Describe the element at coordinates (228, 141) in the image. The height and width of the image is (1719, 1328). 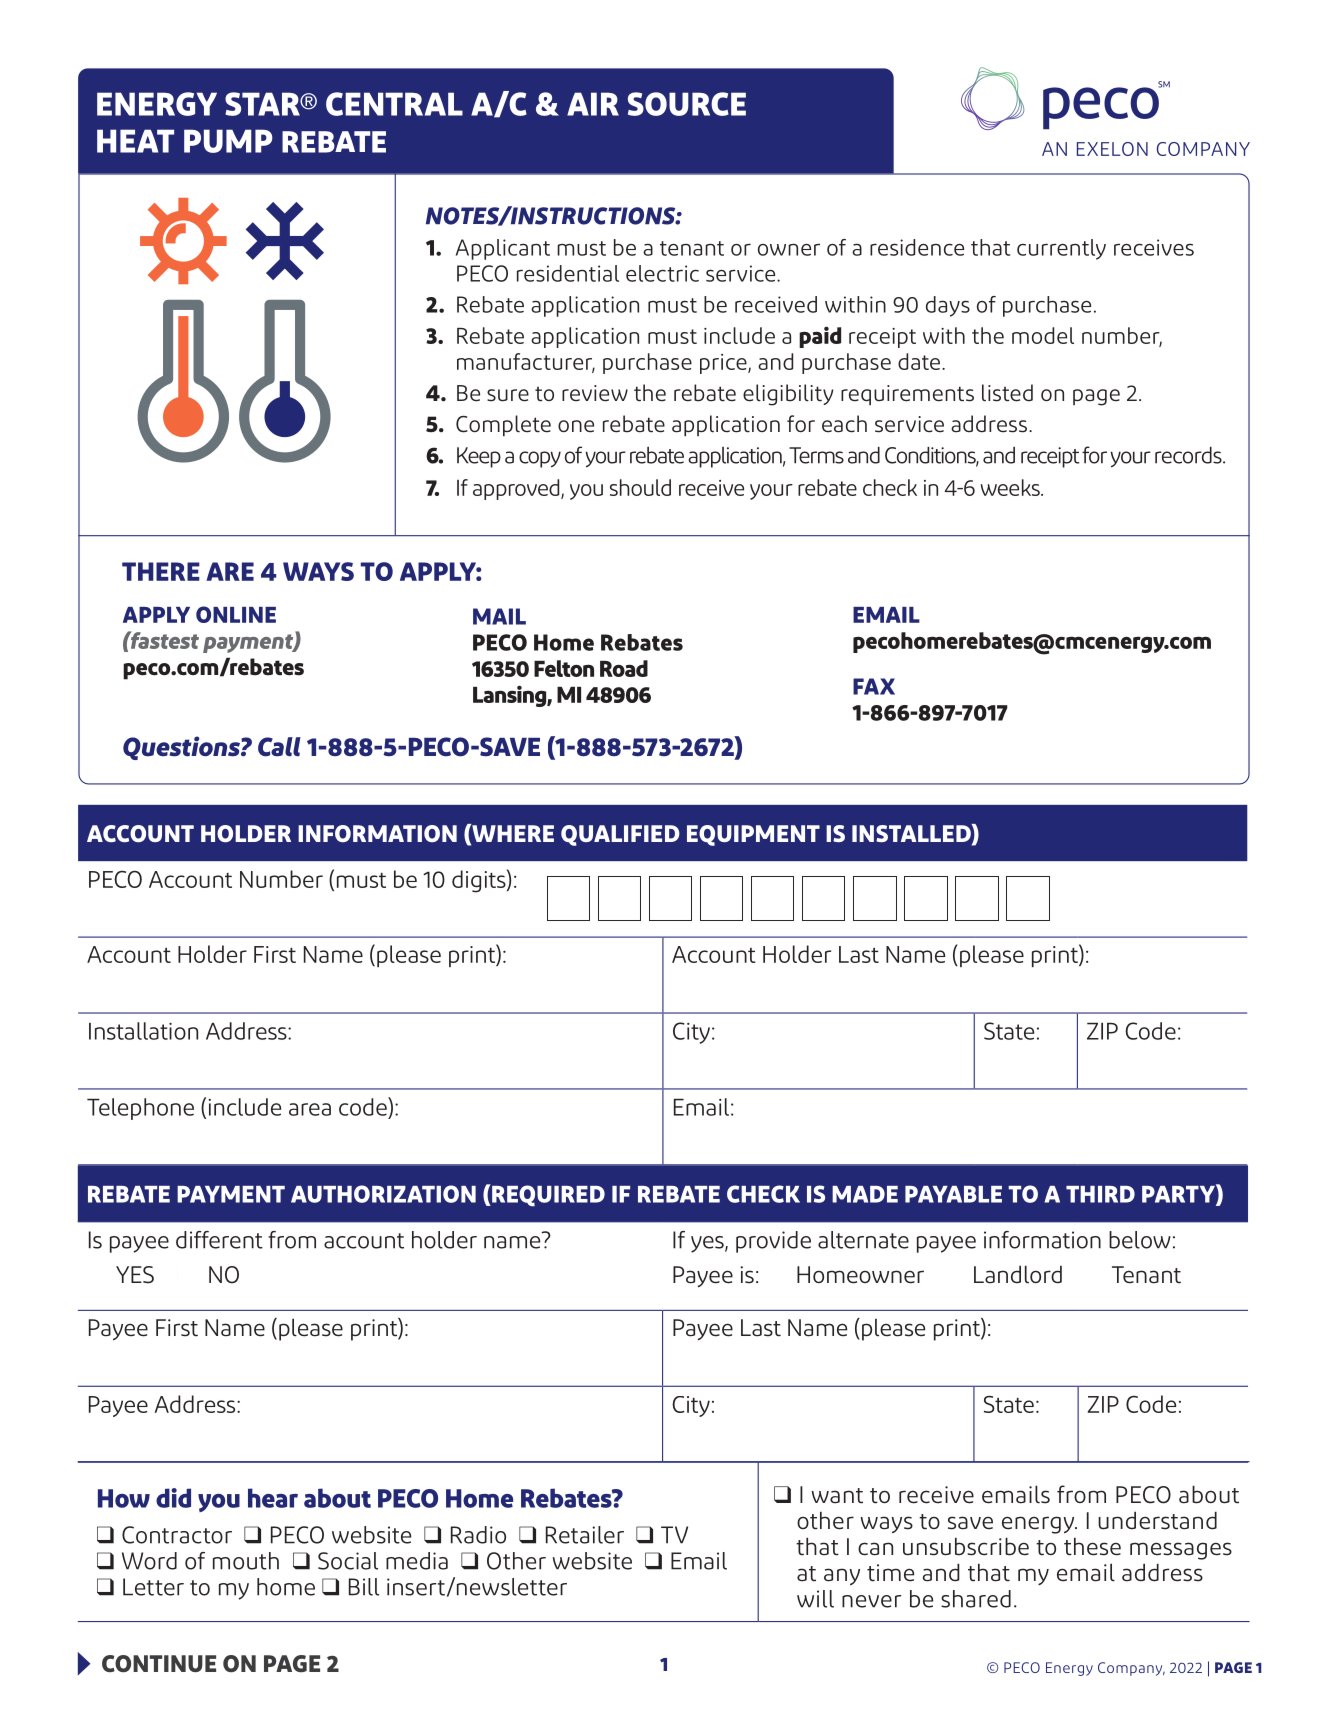
I see `PUMP` at that location.
